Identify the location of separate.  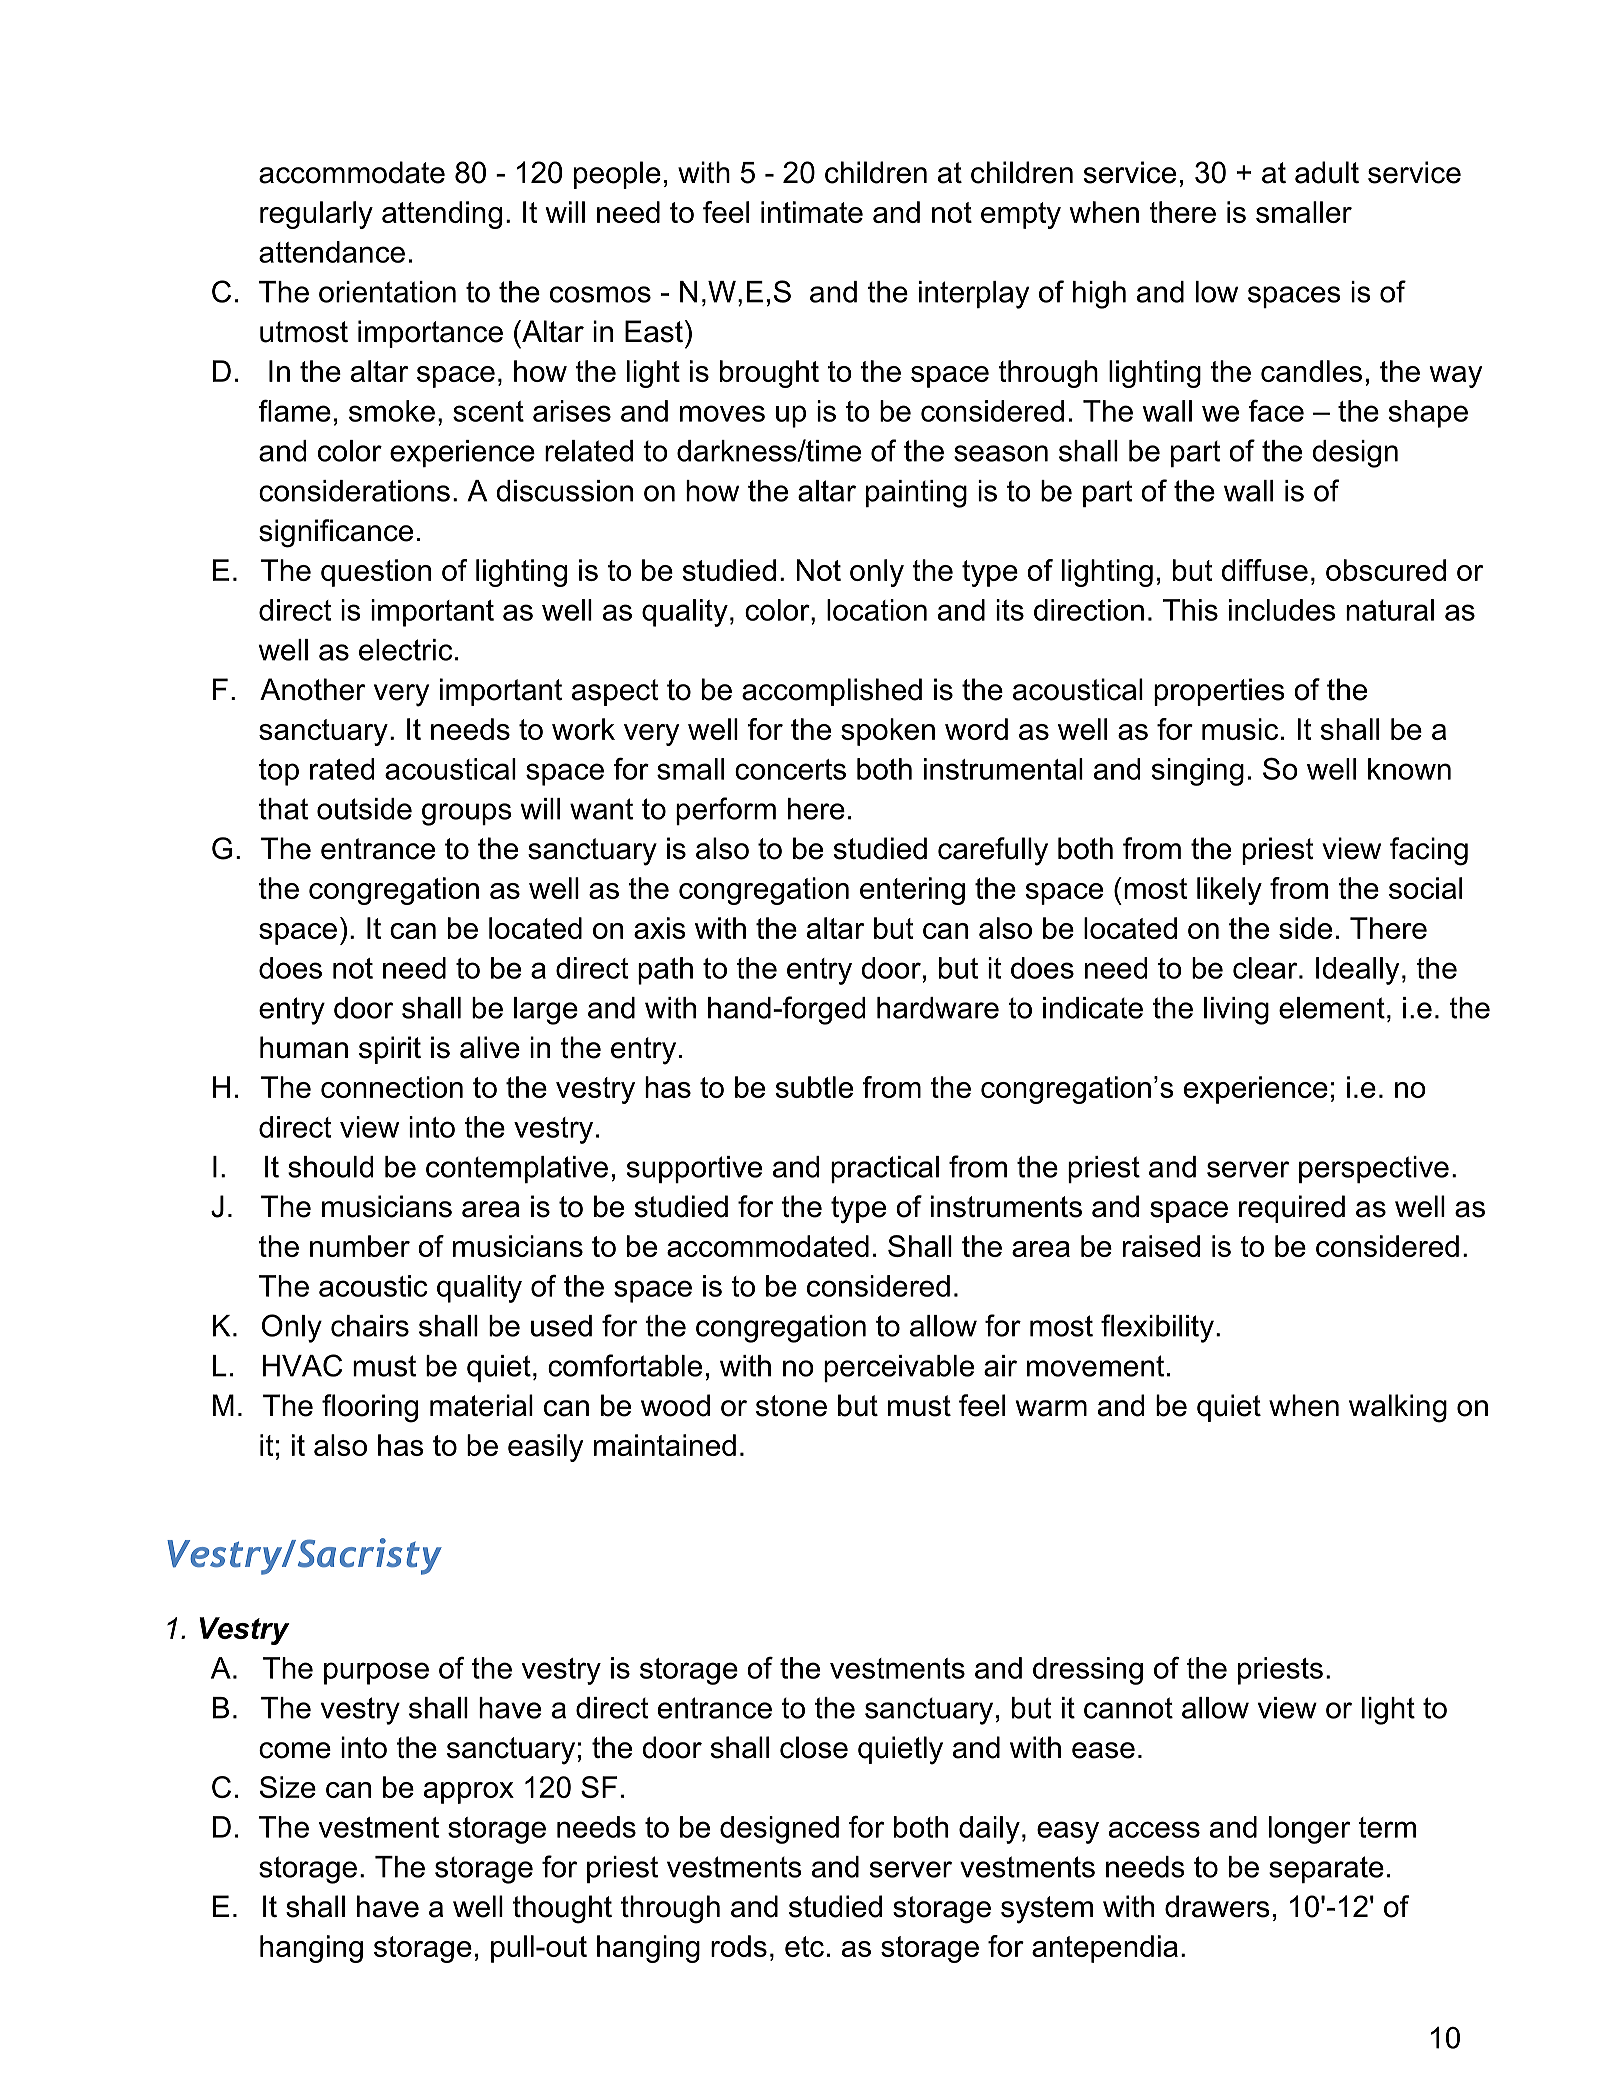
(1326, 1869).
